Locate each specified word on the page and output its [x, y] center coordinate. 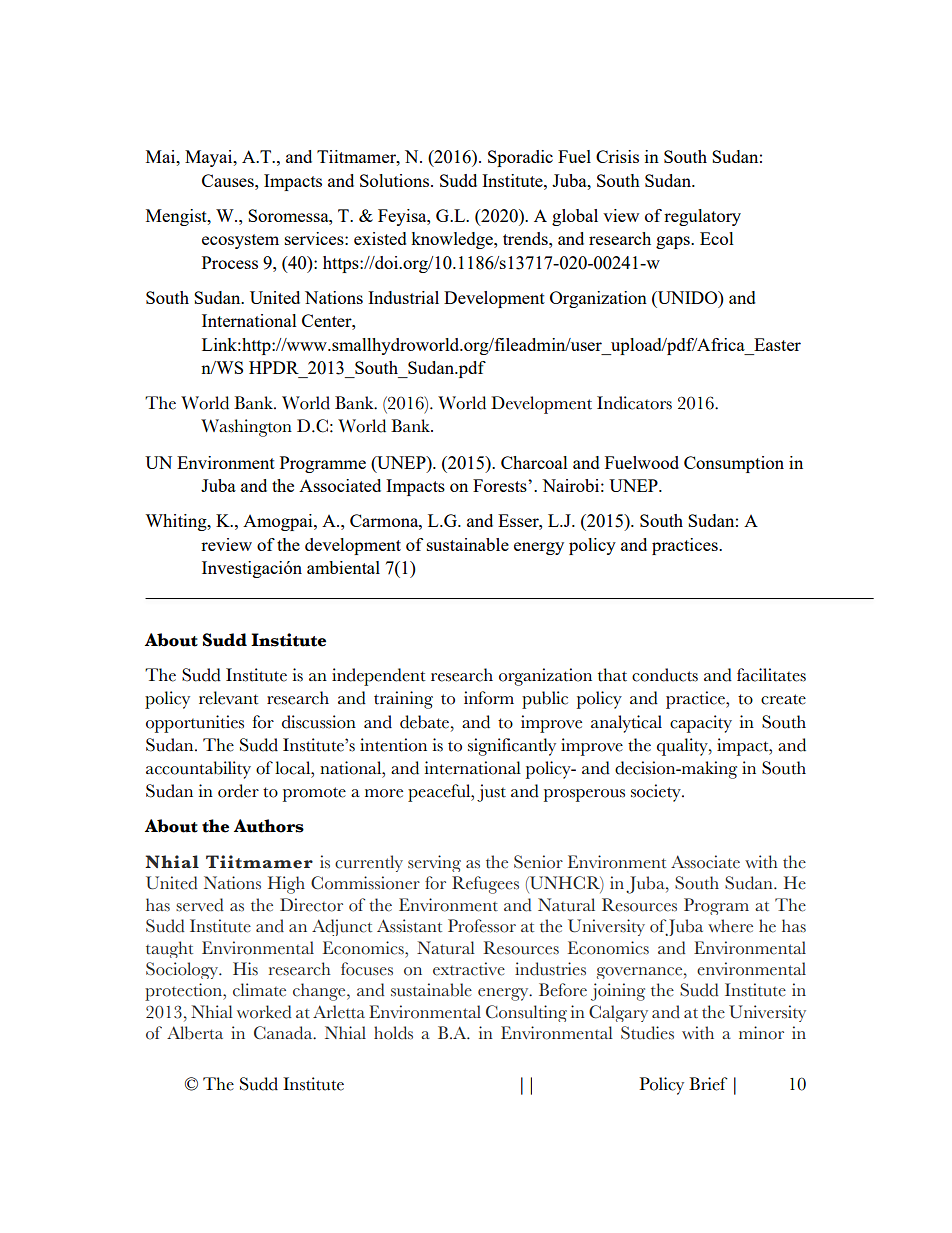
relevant [229, 698]
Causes [229, 180]
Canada [284, 1033]
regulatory [702, 217]
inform [489, 698]
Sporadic [520, 158]
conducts [665, 675]
